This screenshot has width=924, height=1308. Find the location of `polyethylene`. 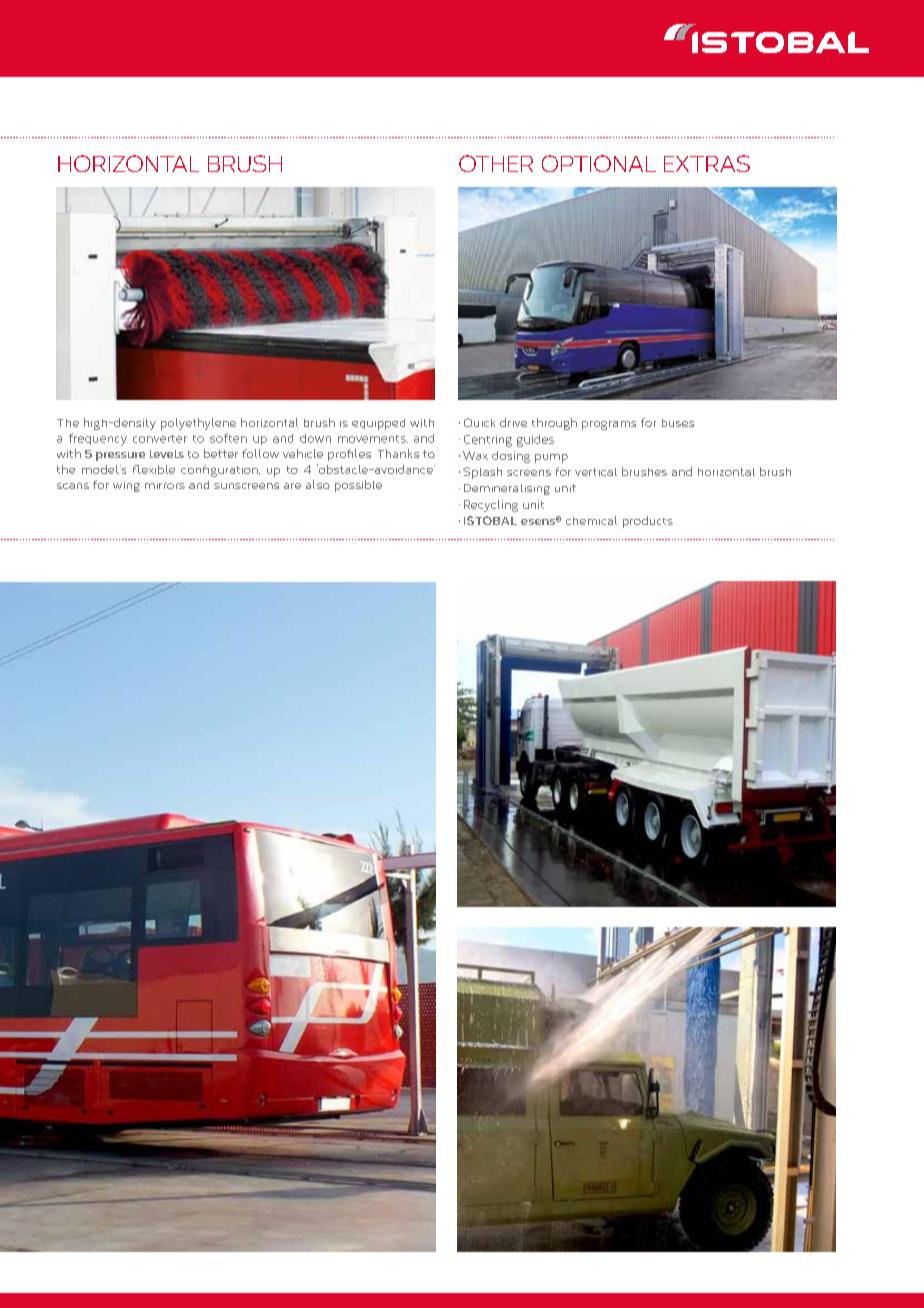

polyethylene is located at coordinates (198, 424).
